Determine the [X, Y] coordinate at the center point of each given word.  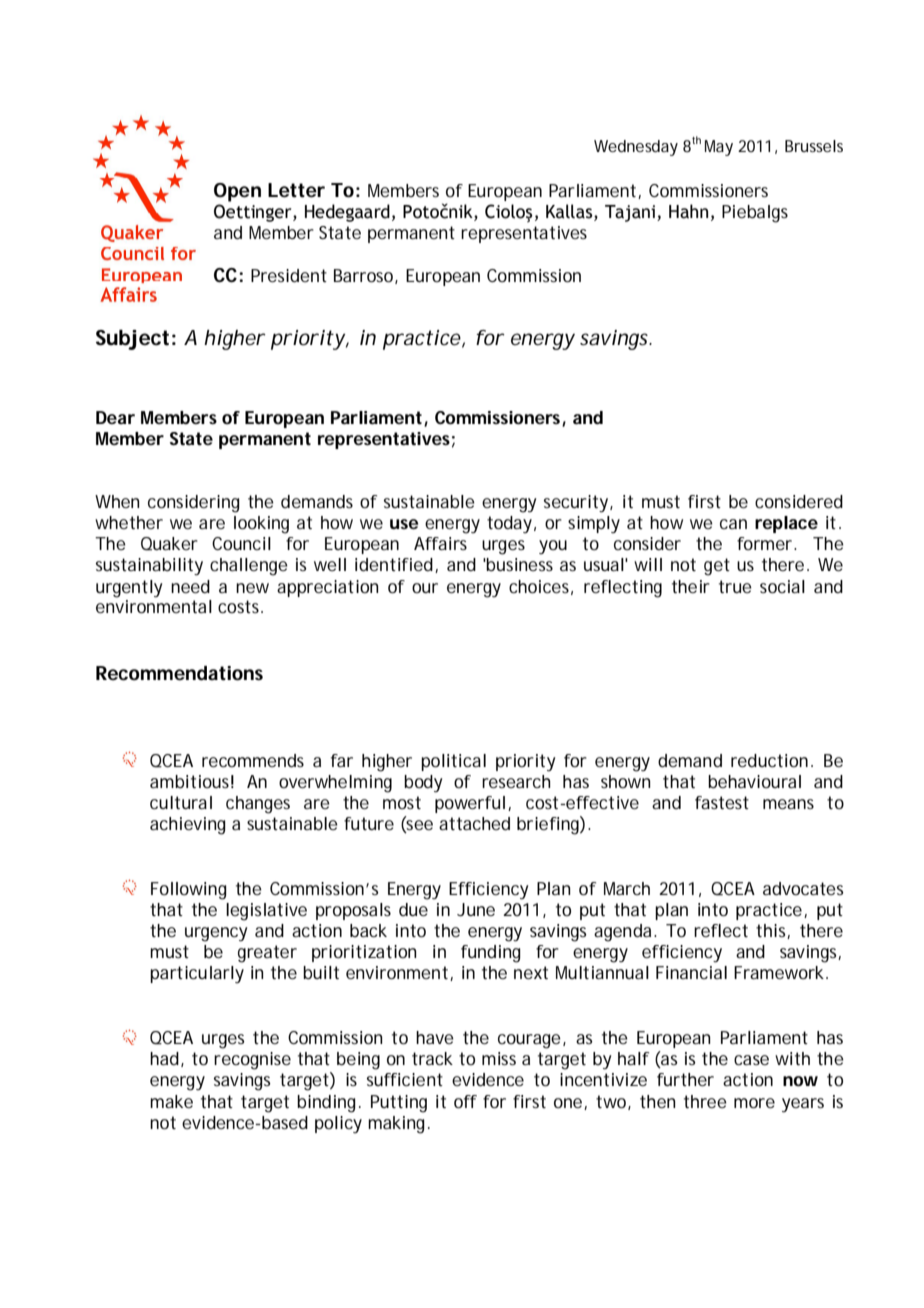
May [719, 148]
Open [237, 192]
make [171, 1101]
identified [394, 564]
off [465, 1101]
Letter [296, 190]
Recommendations [179, 673]
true [735, 586]
